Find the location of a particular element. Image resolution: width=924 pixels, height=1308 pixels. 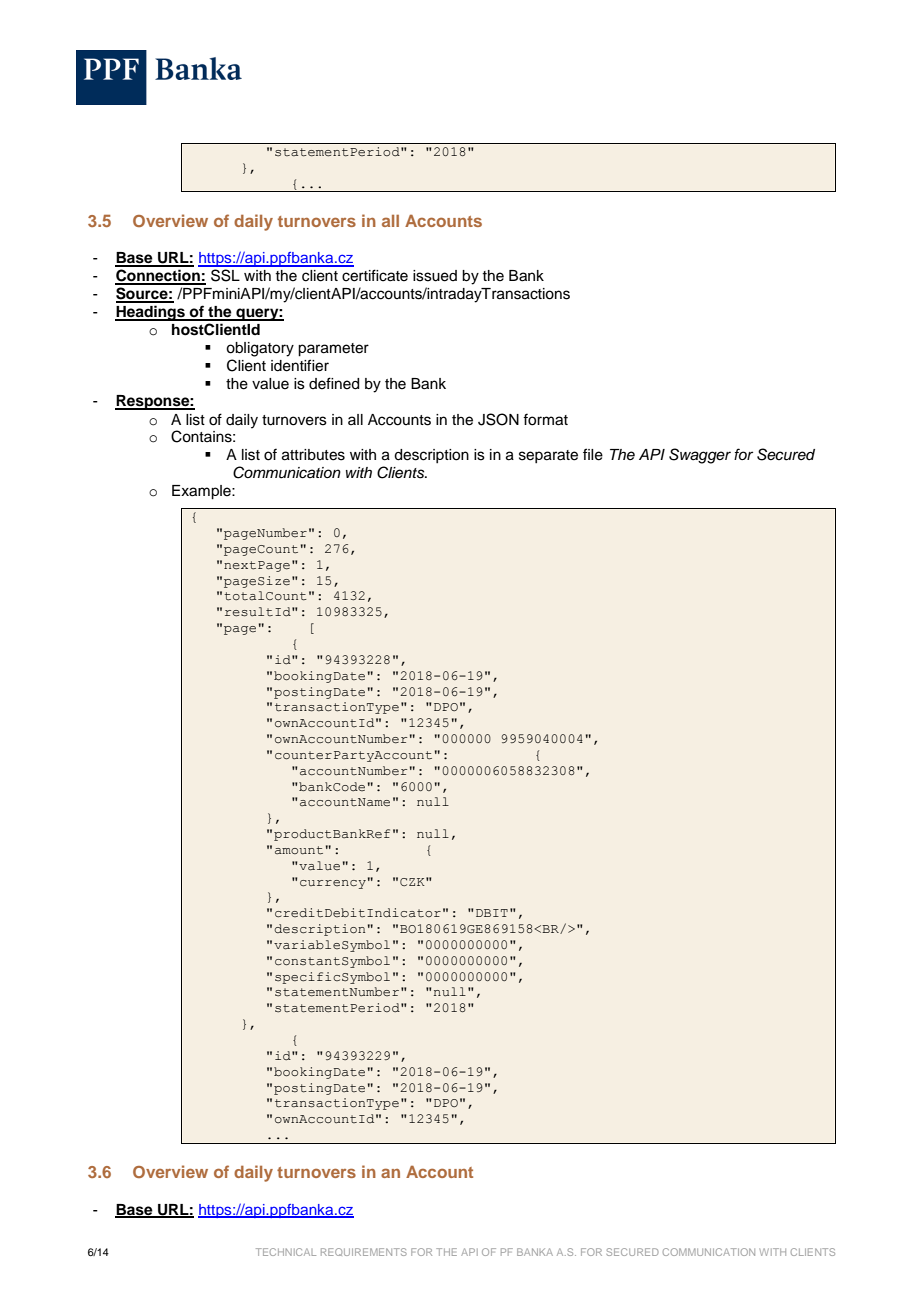

attributes is located at coordinates (313, 455).
